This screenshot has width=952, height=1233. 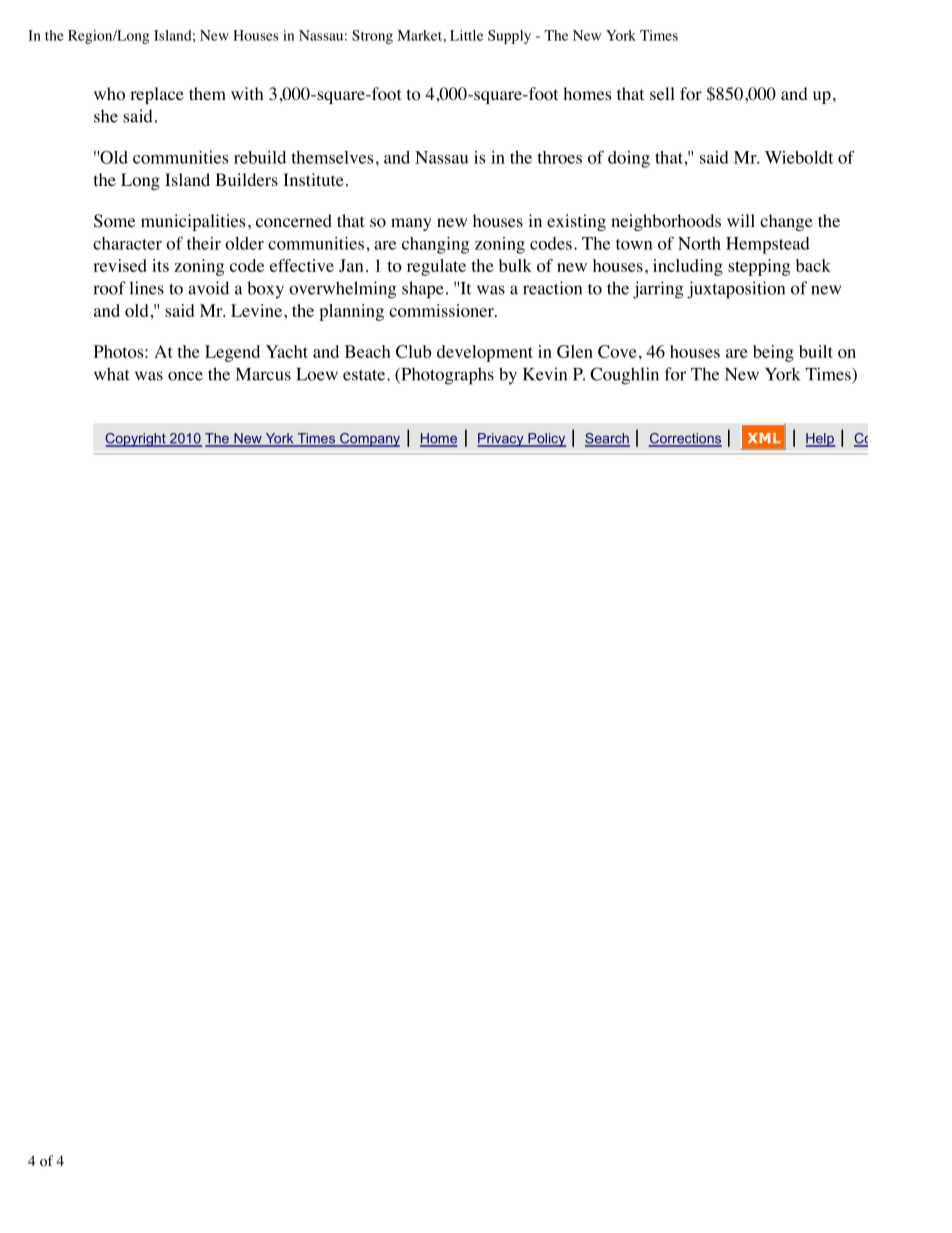 What do you see at coordinates (260, 157) in the screenshot?
I see `rebuild` at bounding box center [260, 157].
